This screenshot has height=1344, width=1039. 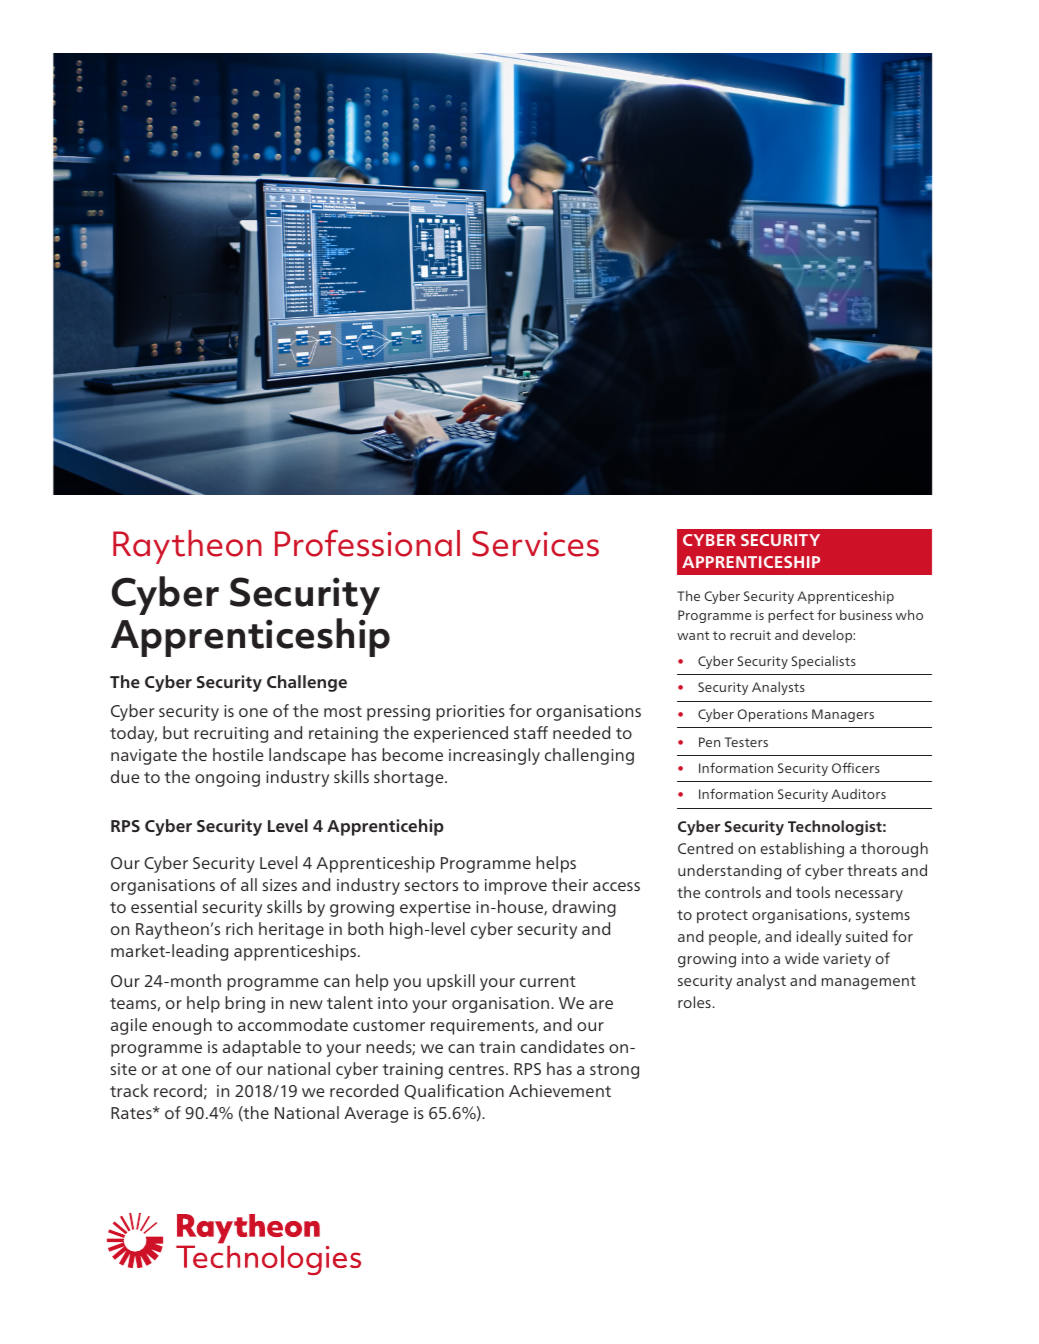 What do you see at coordinates (791, 616) in the screenshot?
I see `perfect` at bounding box center [791, 616].
